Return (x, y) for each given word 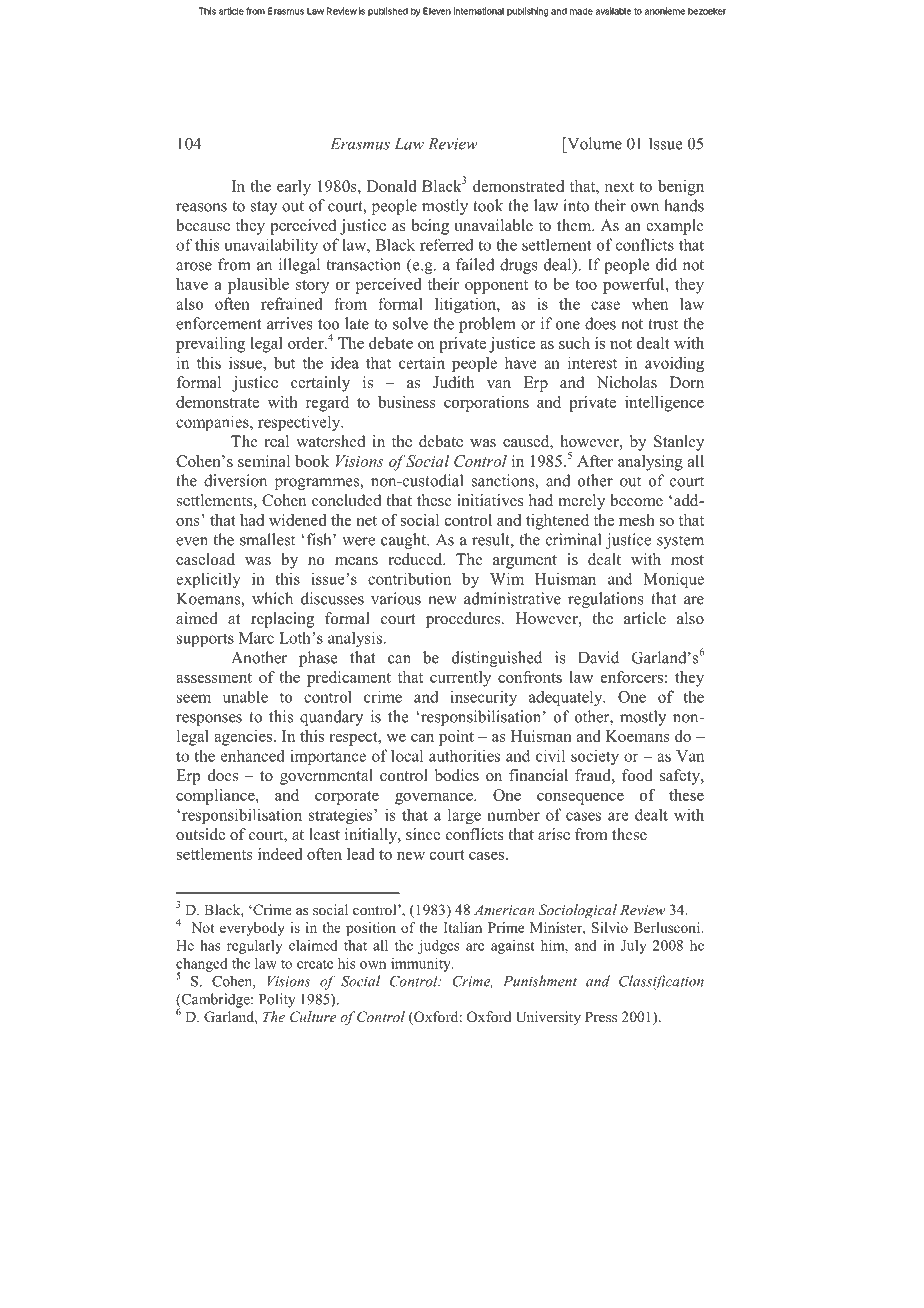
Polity (277, 1000)
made (581, 11)
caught (405, 541)
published (388, 11)
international (479, 11)
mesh (637, 520)
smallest (267, 539)
